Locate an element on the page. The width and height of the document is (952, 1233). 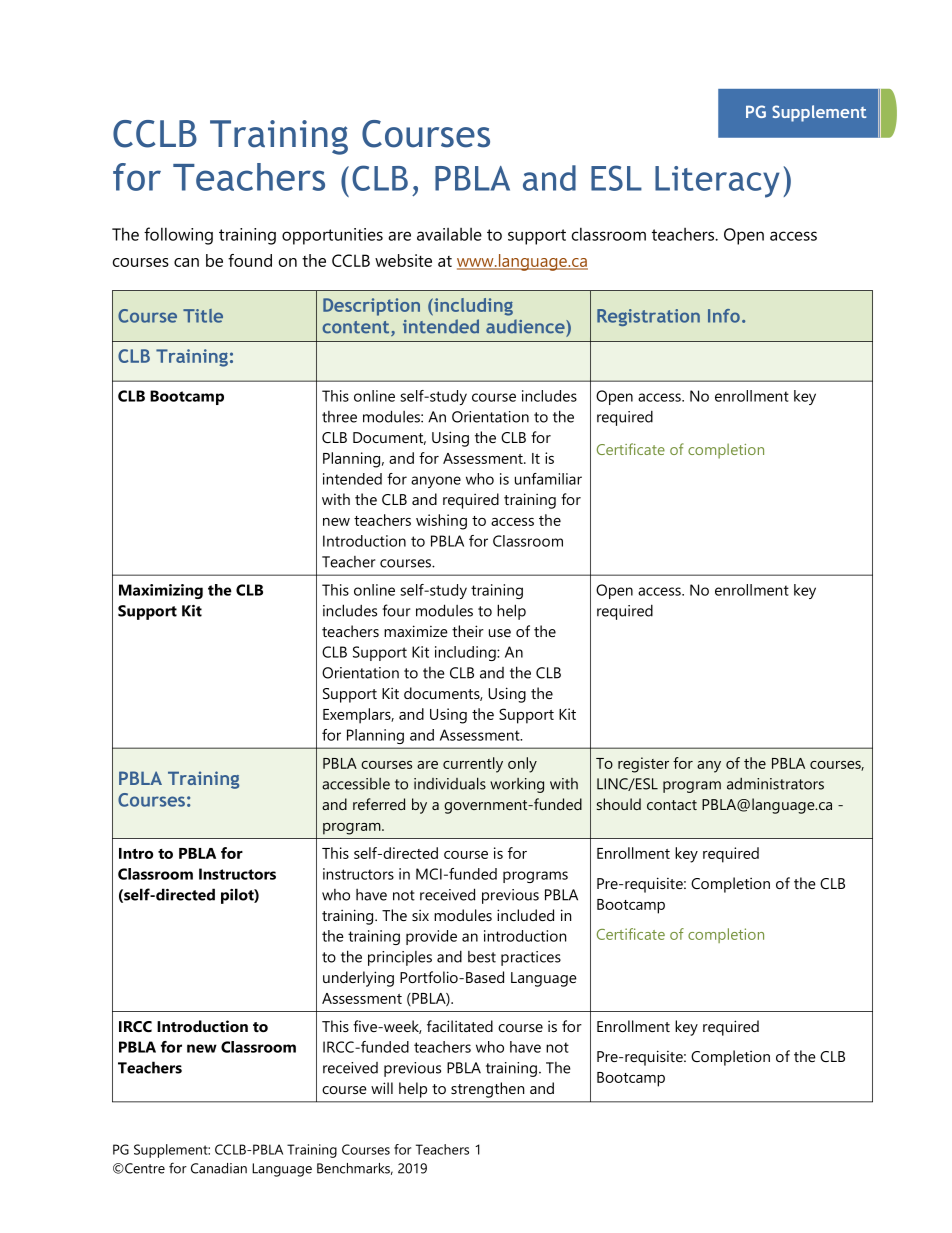
Maximizing is located at coordinates (161, 591).
